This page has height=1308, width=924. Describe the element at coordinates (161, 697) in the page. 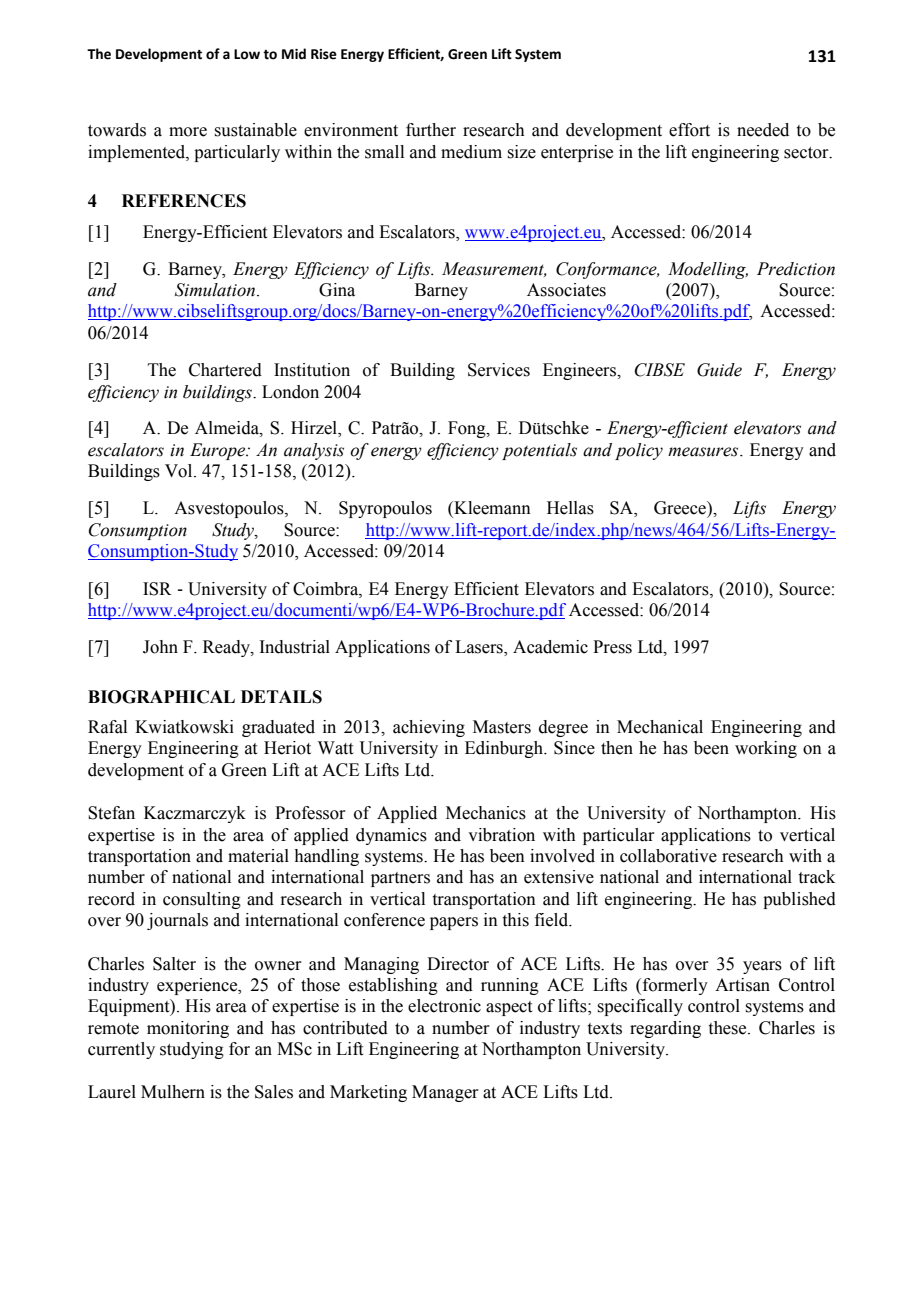

I see `BIOGRAPHICAL` at that location.
